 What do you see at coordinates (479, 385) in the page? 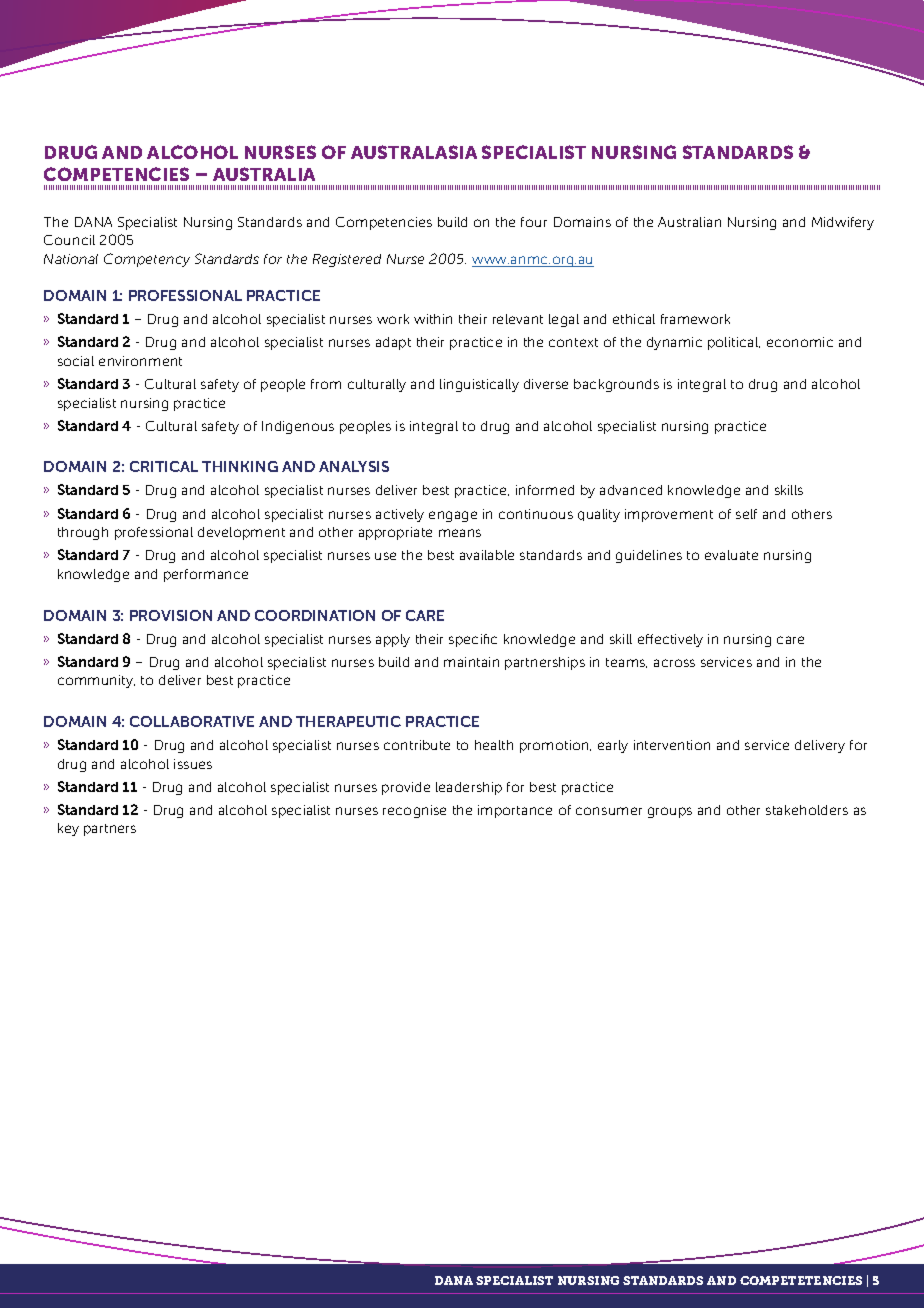
I see `linguistically` at bounding box center [479, 385].
